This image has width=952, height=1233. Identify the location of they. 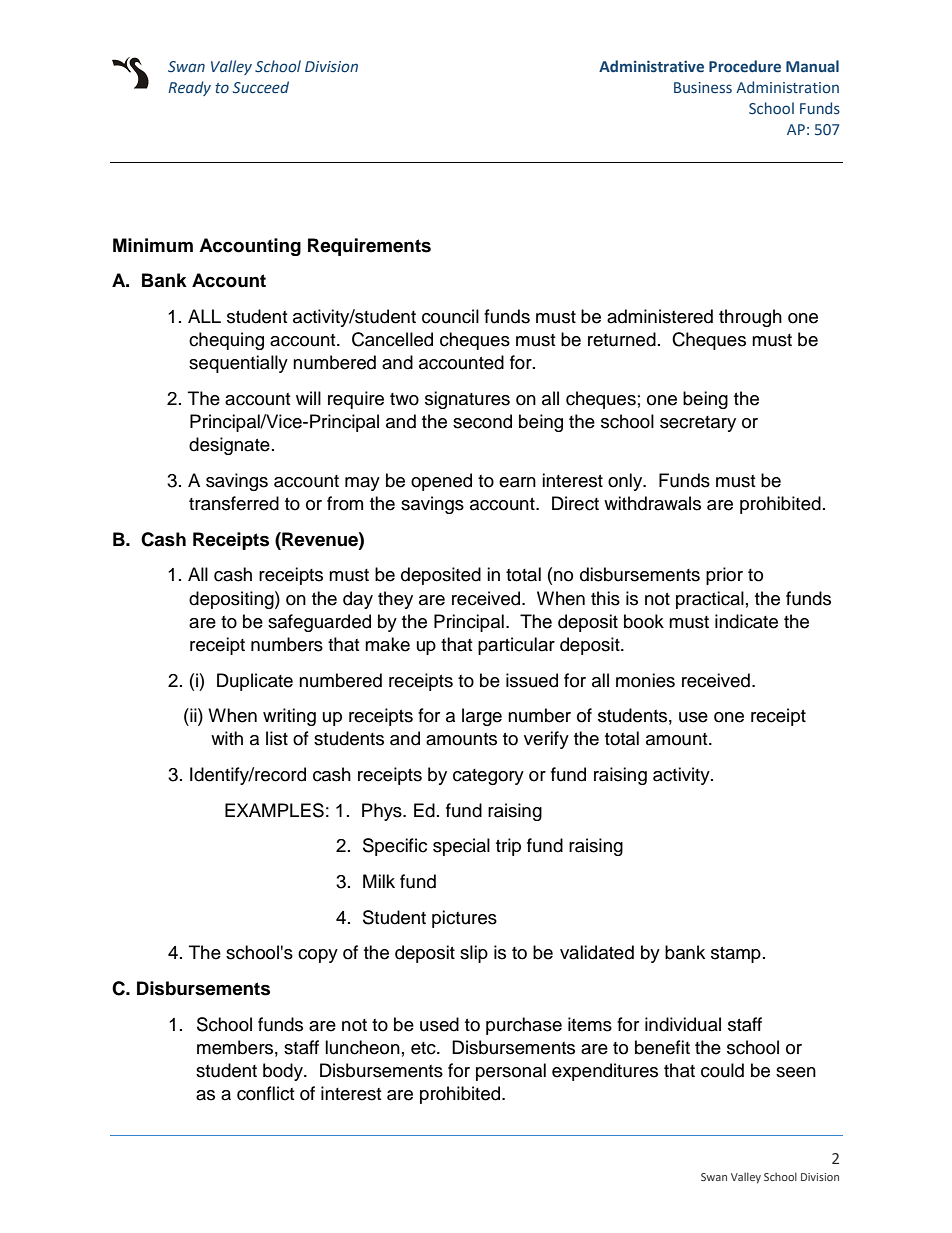
(395, 600).
